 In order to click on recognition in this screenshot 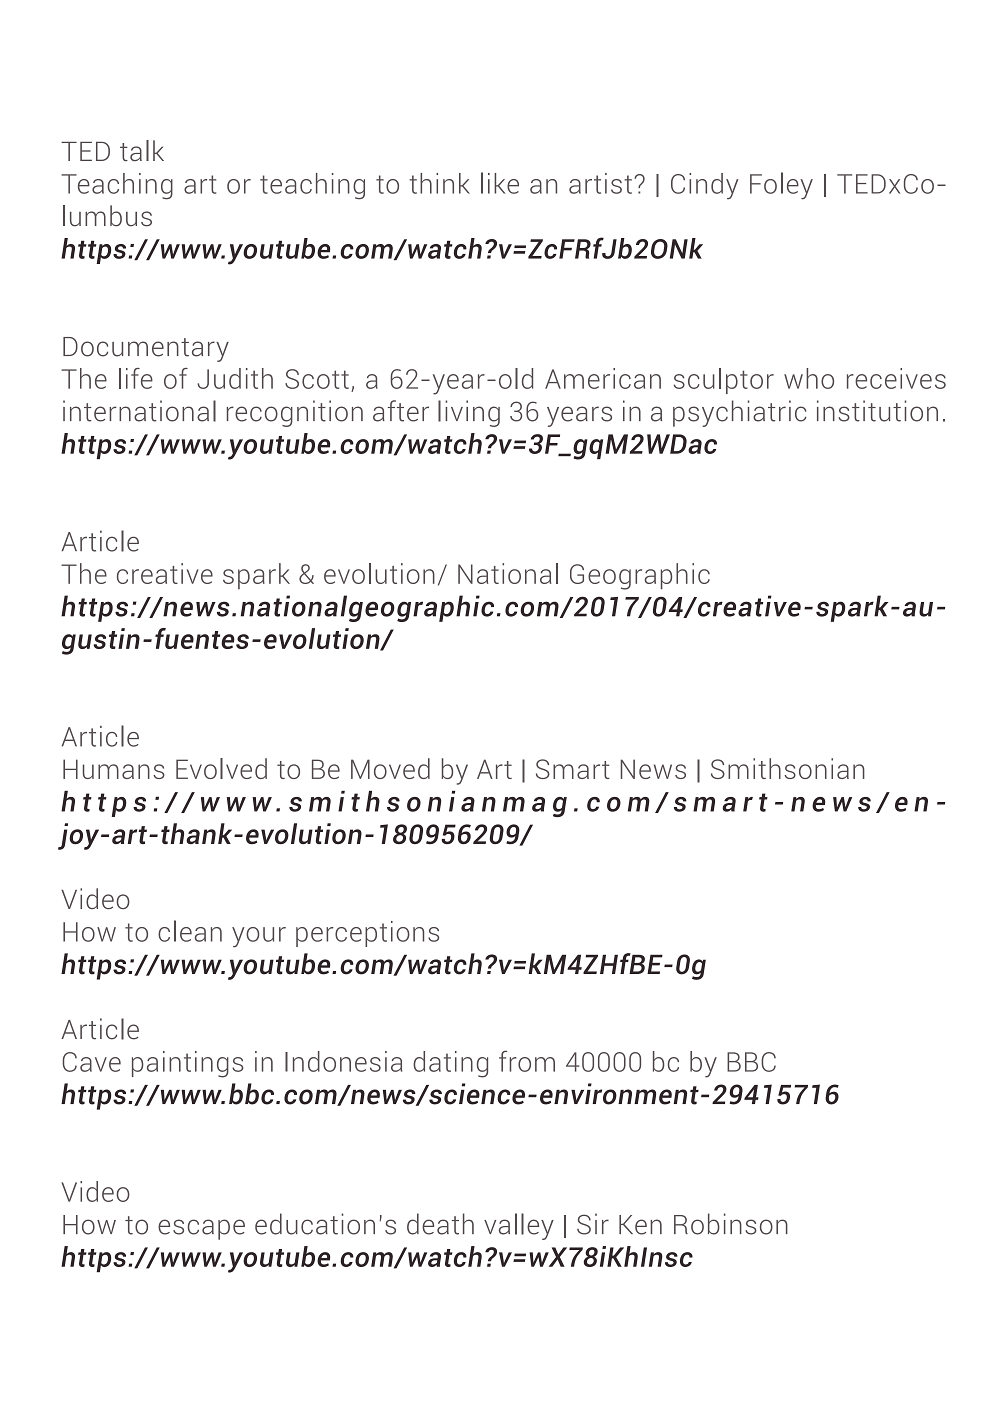, I will do `click(295, 413)`.
